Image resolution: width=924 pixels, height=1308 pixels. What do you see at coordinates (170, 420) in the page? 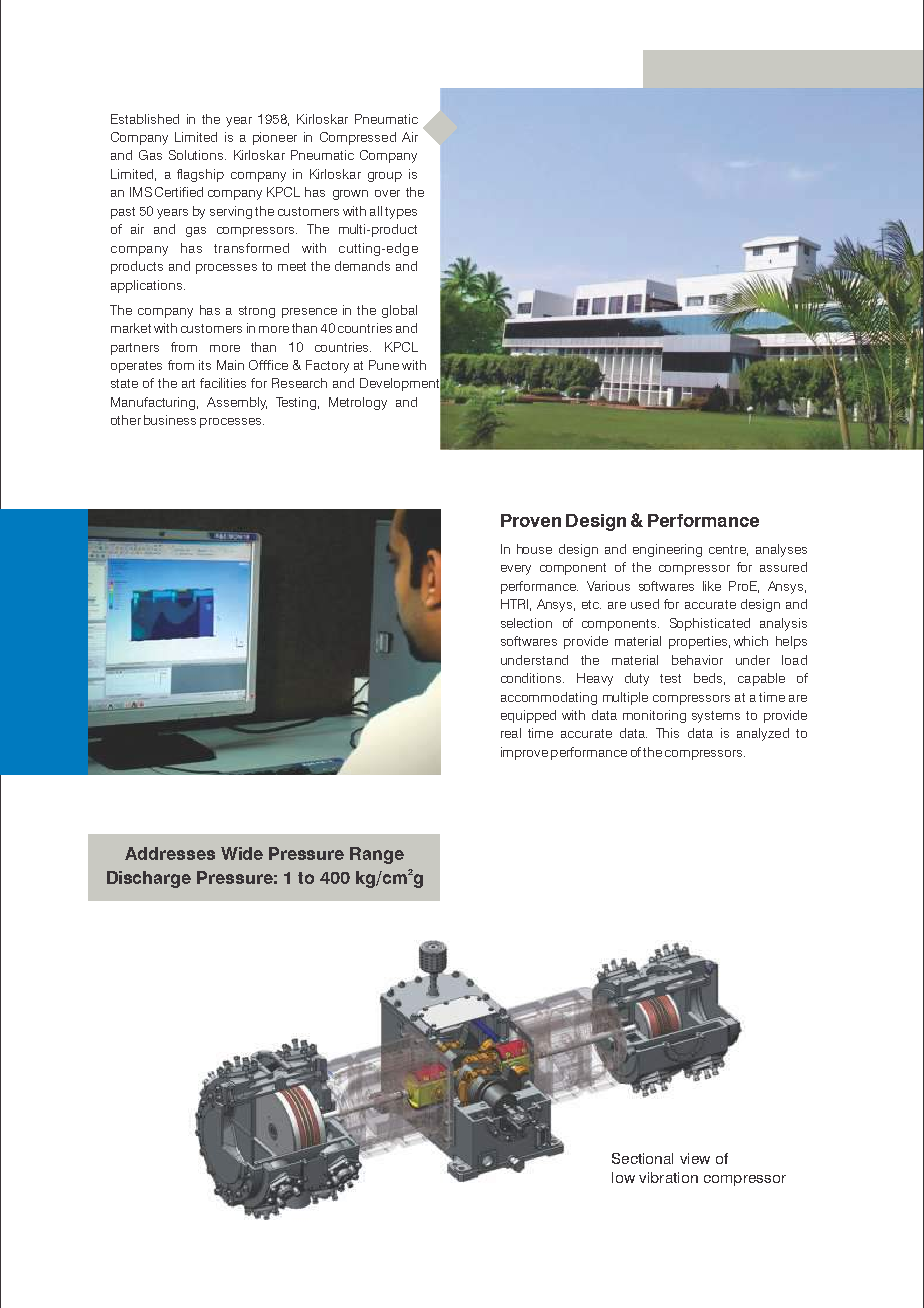
I see `business` at bounding box center [170, 420].
